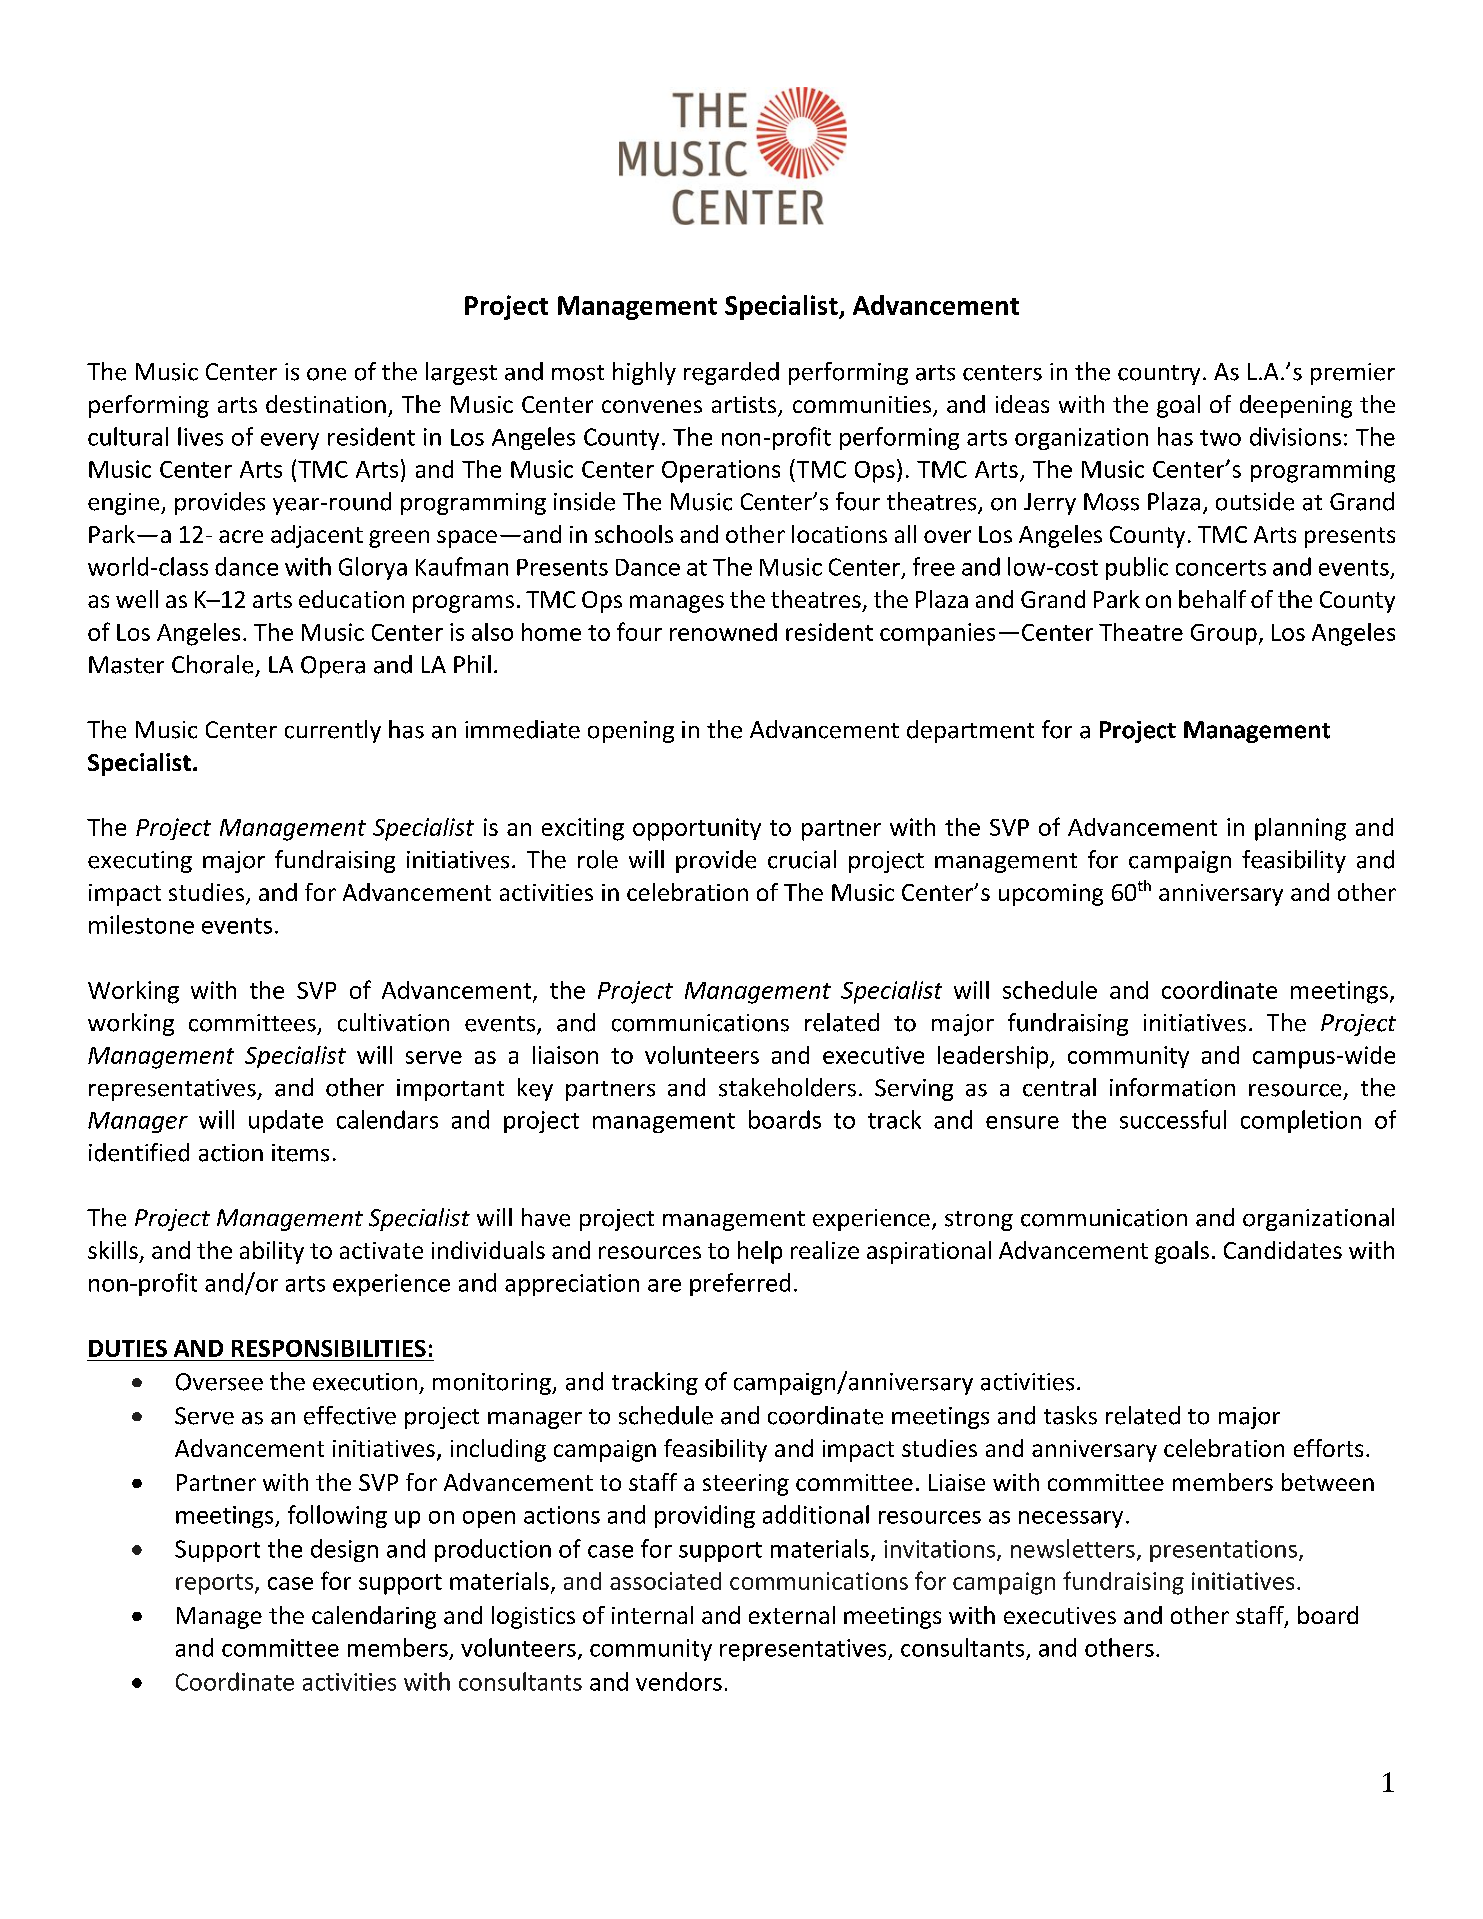 The width and height of the screenshot is (1483, 1919). What do you see at coordinates (1283, 1250) in the screenshot?
I see `Candidates` at bounding box center [1283, 1250].
